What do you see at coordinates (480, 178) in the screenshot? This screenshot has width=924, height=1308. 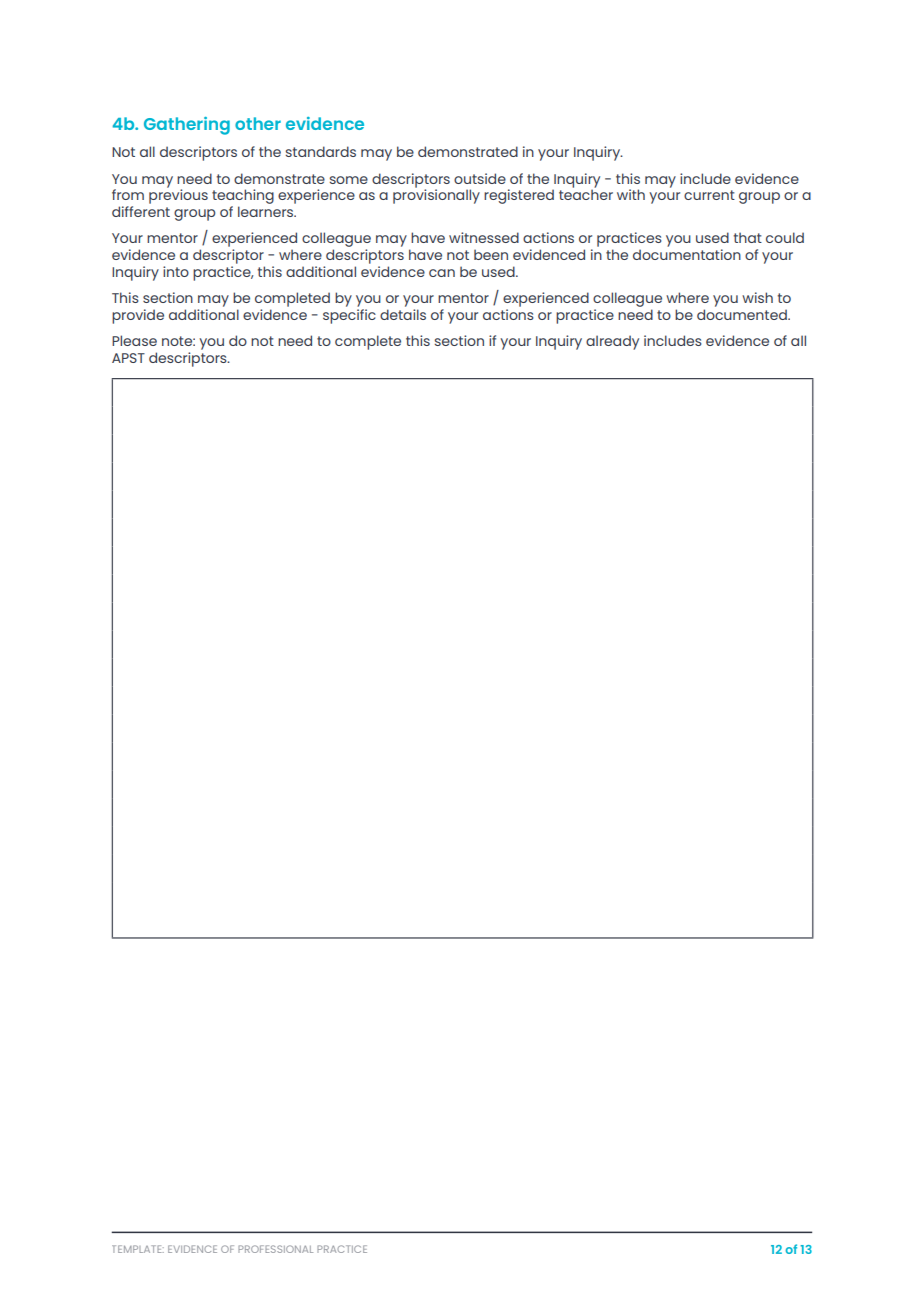 I see `outside` at bounding box center [480, 178].
